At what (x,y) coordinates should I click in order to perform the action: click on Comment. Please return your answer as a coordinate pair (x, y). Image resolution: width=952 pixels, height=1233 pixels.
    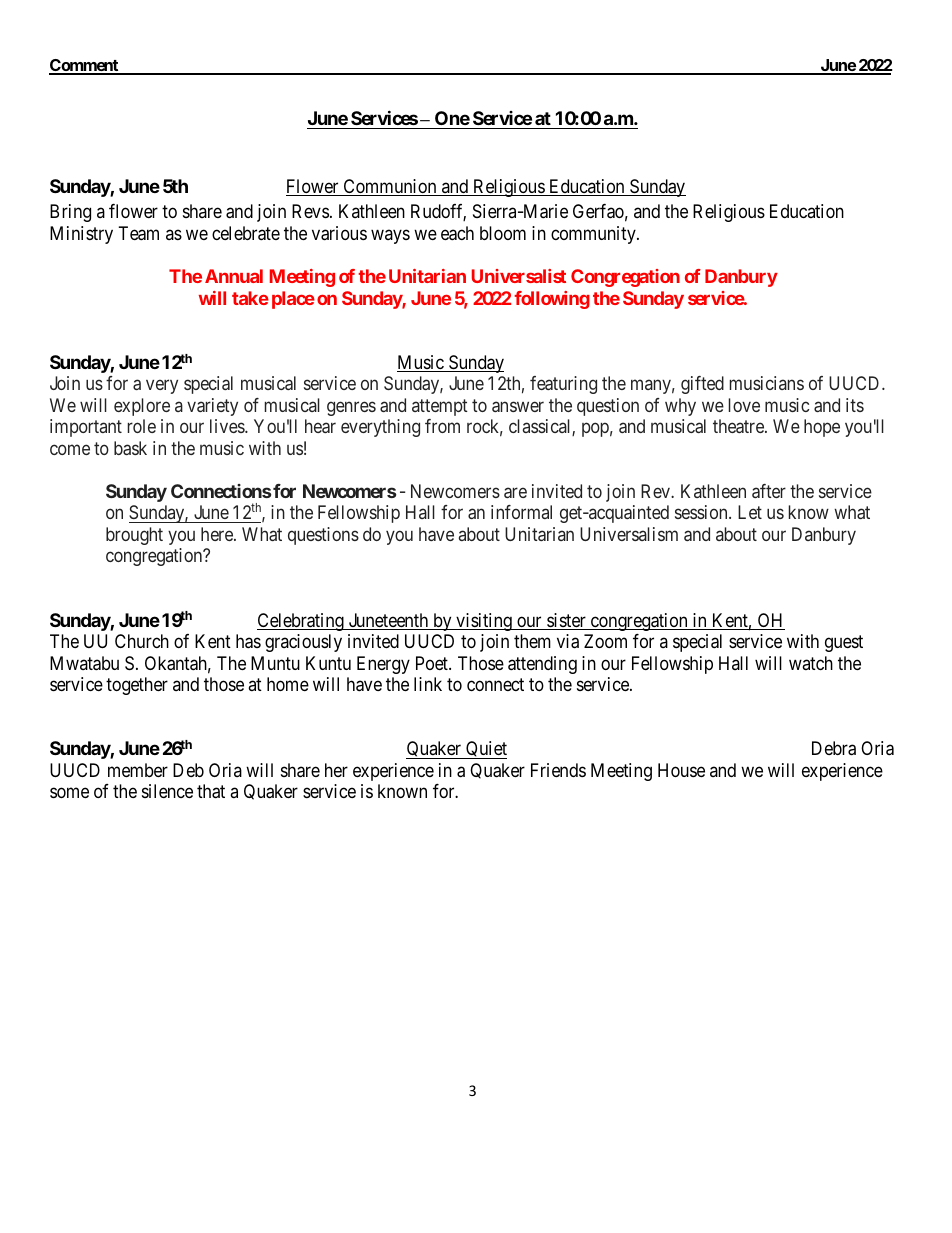
    Looking at the image, I should click on (85, 66).
